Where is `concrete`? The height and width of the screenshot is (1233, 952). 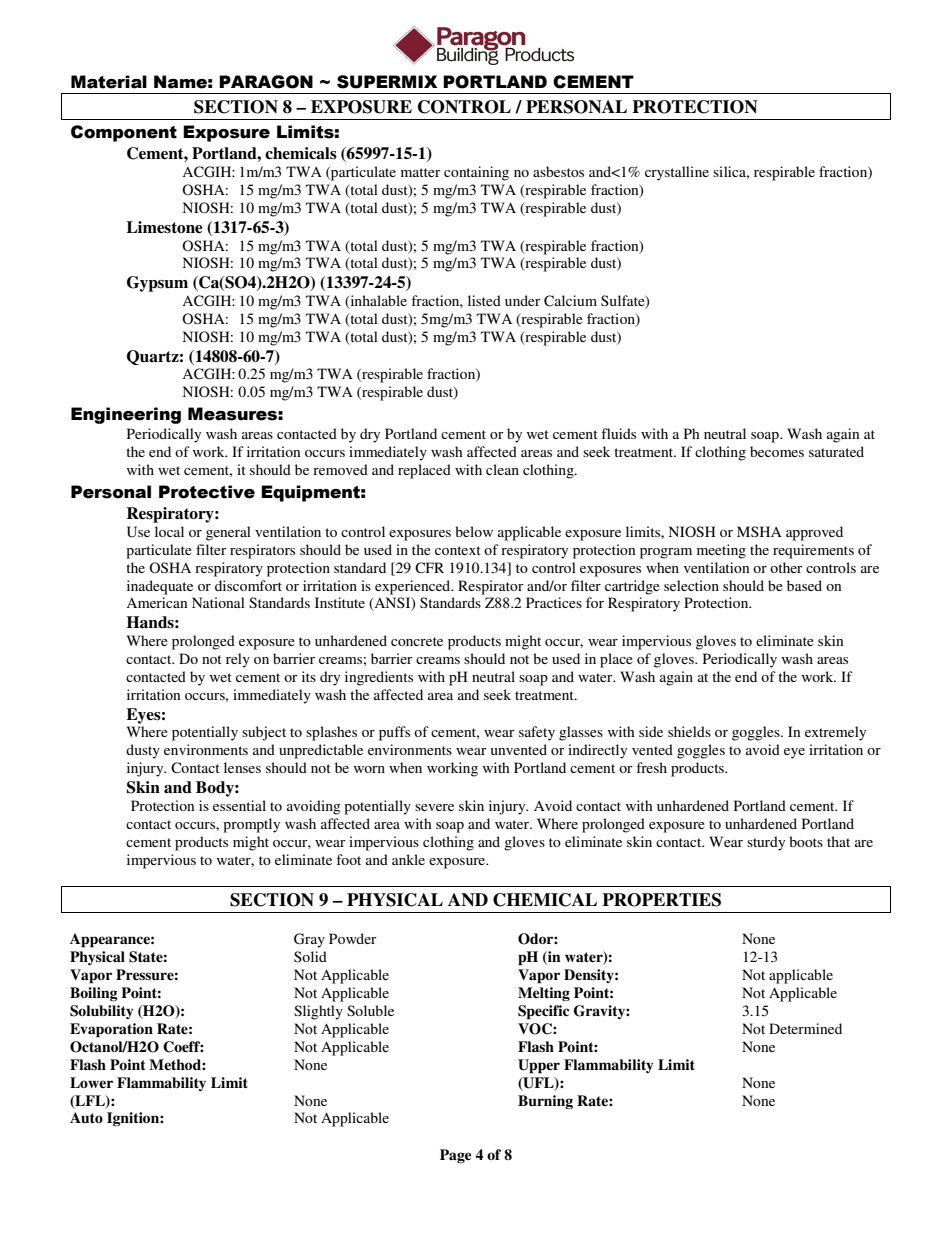 concrete is located at coordinates (417, 641).
